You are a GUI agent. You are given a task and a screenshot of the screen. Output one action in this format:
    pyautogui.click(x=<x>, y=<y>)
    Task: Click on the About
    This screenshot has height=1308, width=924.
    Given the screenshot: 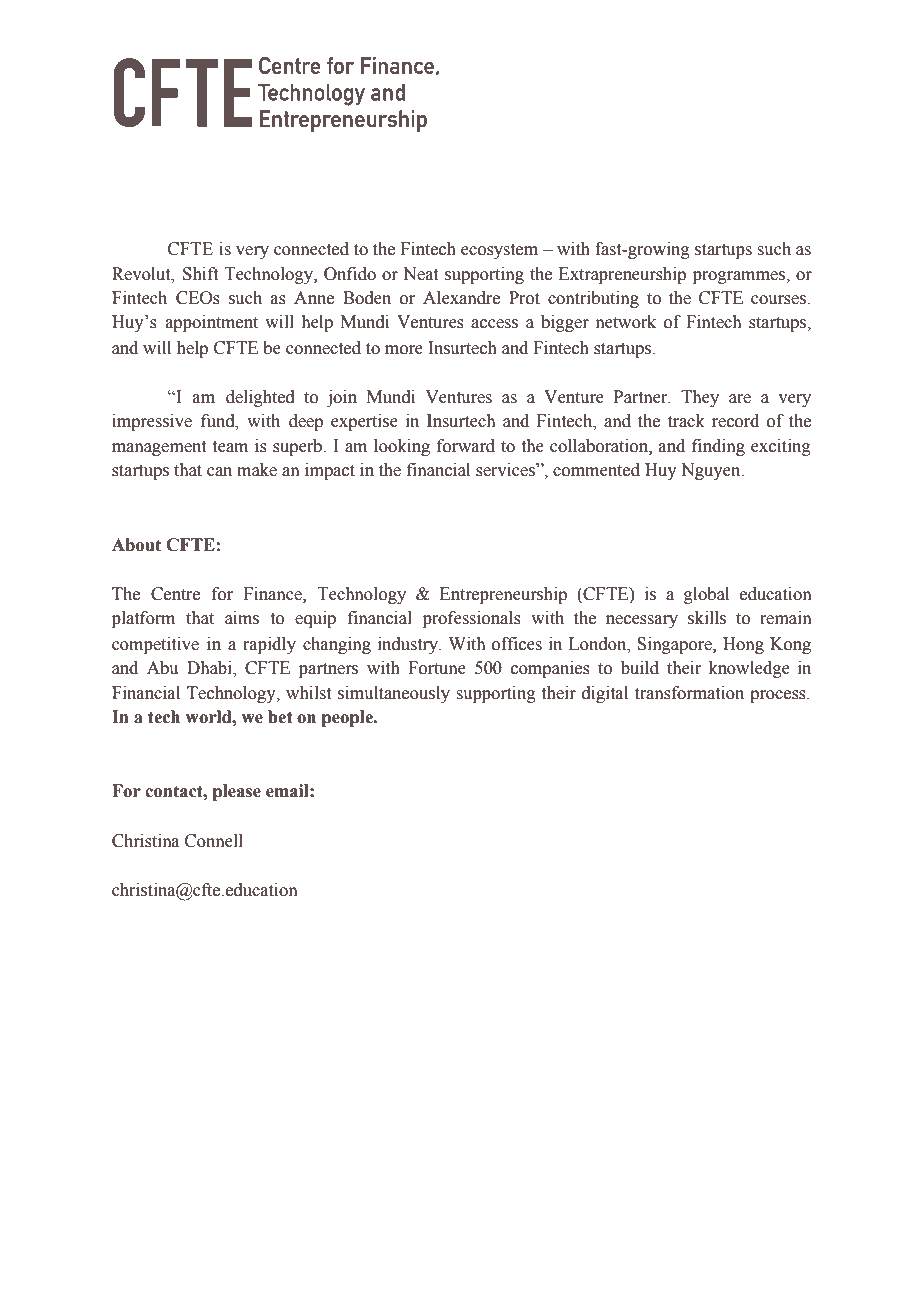 What is the action you would take?
    pyautogui.click(x=136, y=545)
